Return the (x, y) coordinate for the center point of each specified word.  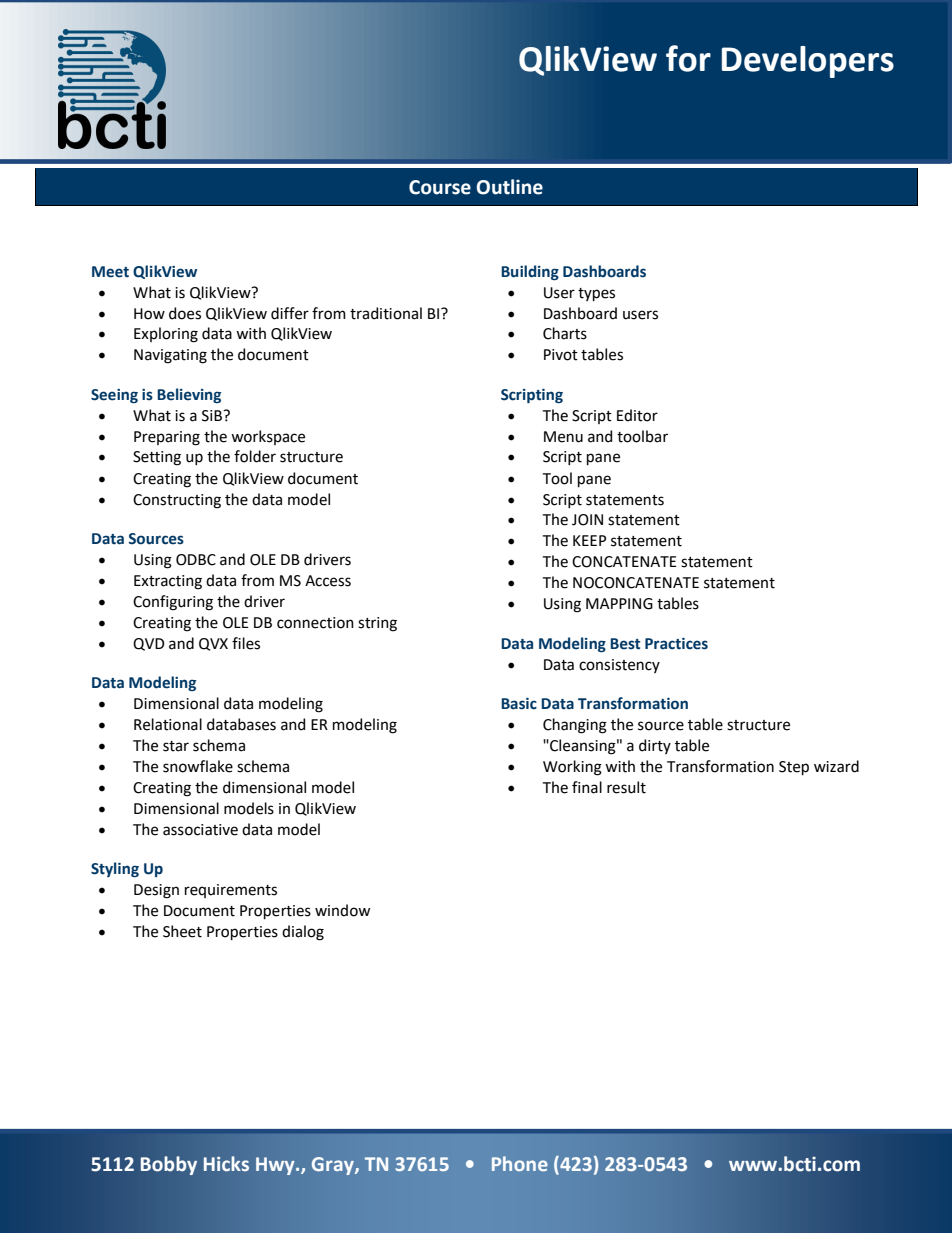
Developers (808, 62)
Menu (563, 437)
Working (572, 768)
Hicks (226, 1164)
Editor (637, 415)
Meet (110, 272)
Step (794, 768)
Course (440, 187)
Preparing (167, 438)
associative (200, 830)
